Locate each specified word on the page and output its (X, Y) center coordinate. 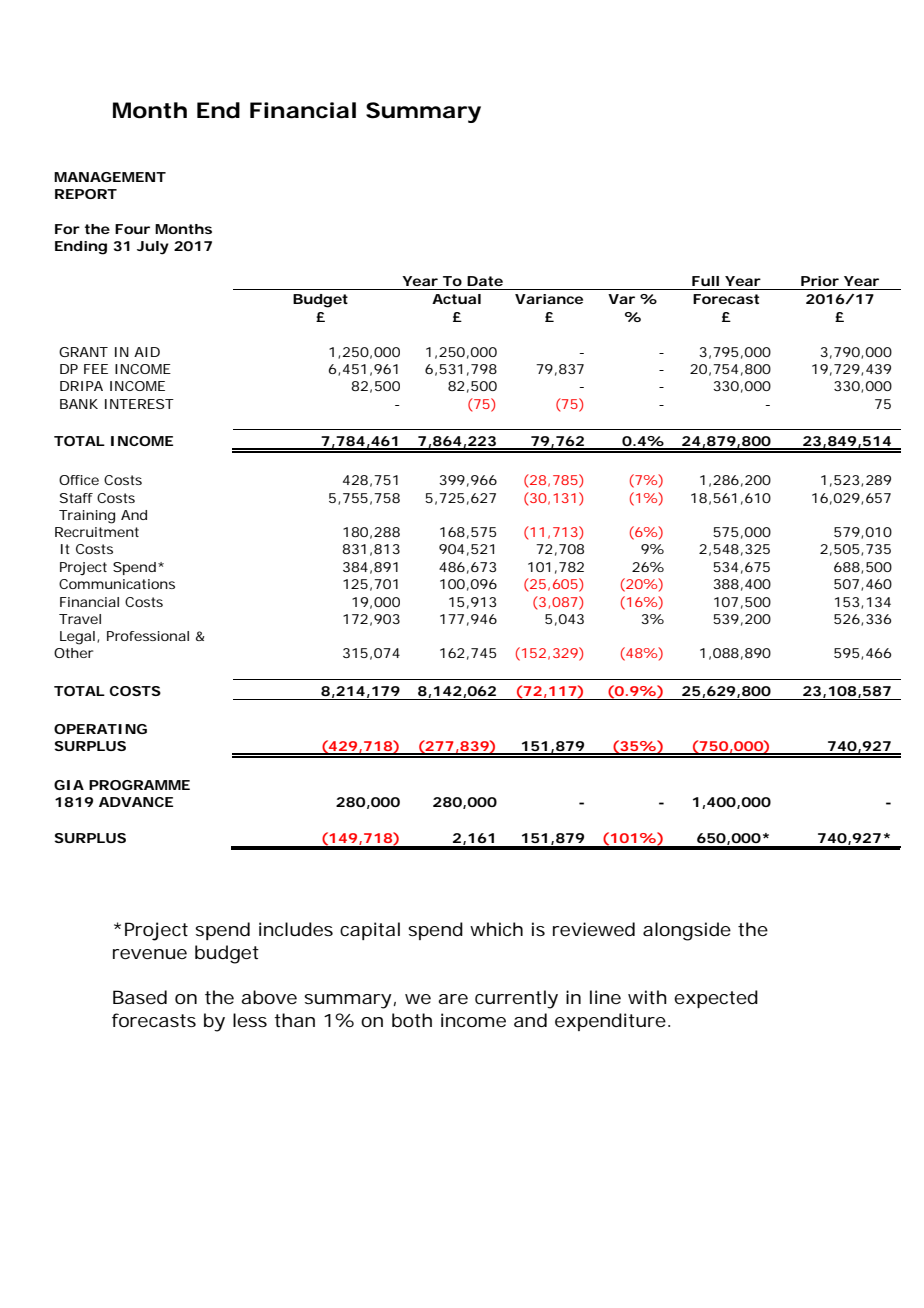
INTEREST (139, 404)
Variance (549, 299)
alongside (687, 931)
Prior (820, 281)
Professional (148, 636)
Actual (456, 299)
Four (132, 229)
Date (485, 281)
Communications (117, 584)
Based (140, 997)
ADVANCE (136, 802)
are (453, 999)
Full (705, 281)
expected (716, 999)
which (496, 929)
